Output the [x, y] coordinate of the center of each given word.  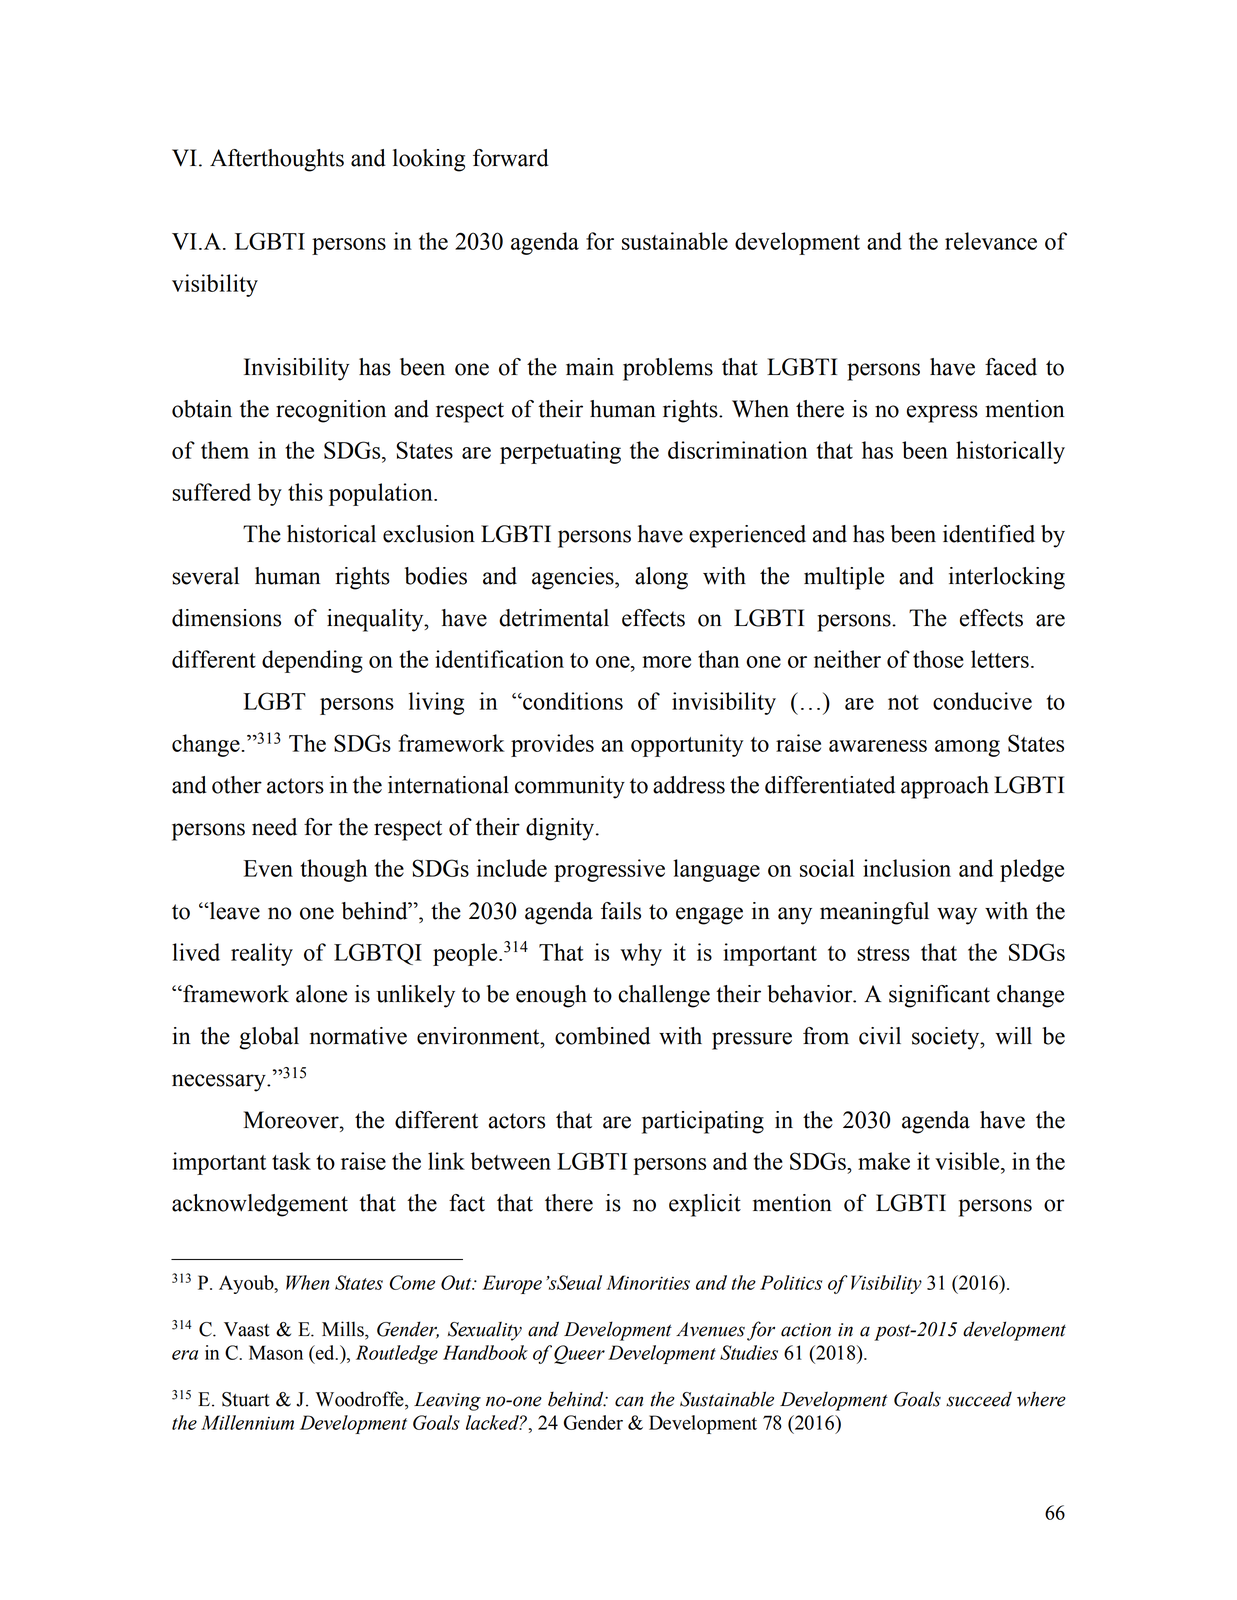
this [305, 492]
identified [989, 534]
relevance [991, 241]
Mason [276, 1352]
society [947, 1038]
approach [945, 787]
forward [511, 158]
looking [429, 160]
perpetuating [560, 452]
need [274, 827]
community [570, 787]
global [269, 1038]
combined [602, 1036]
